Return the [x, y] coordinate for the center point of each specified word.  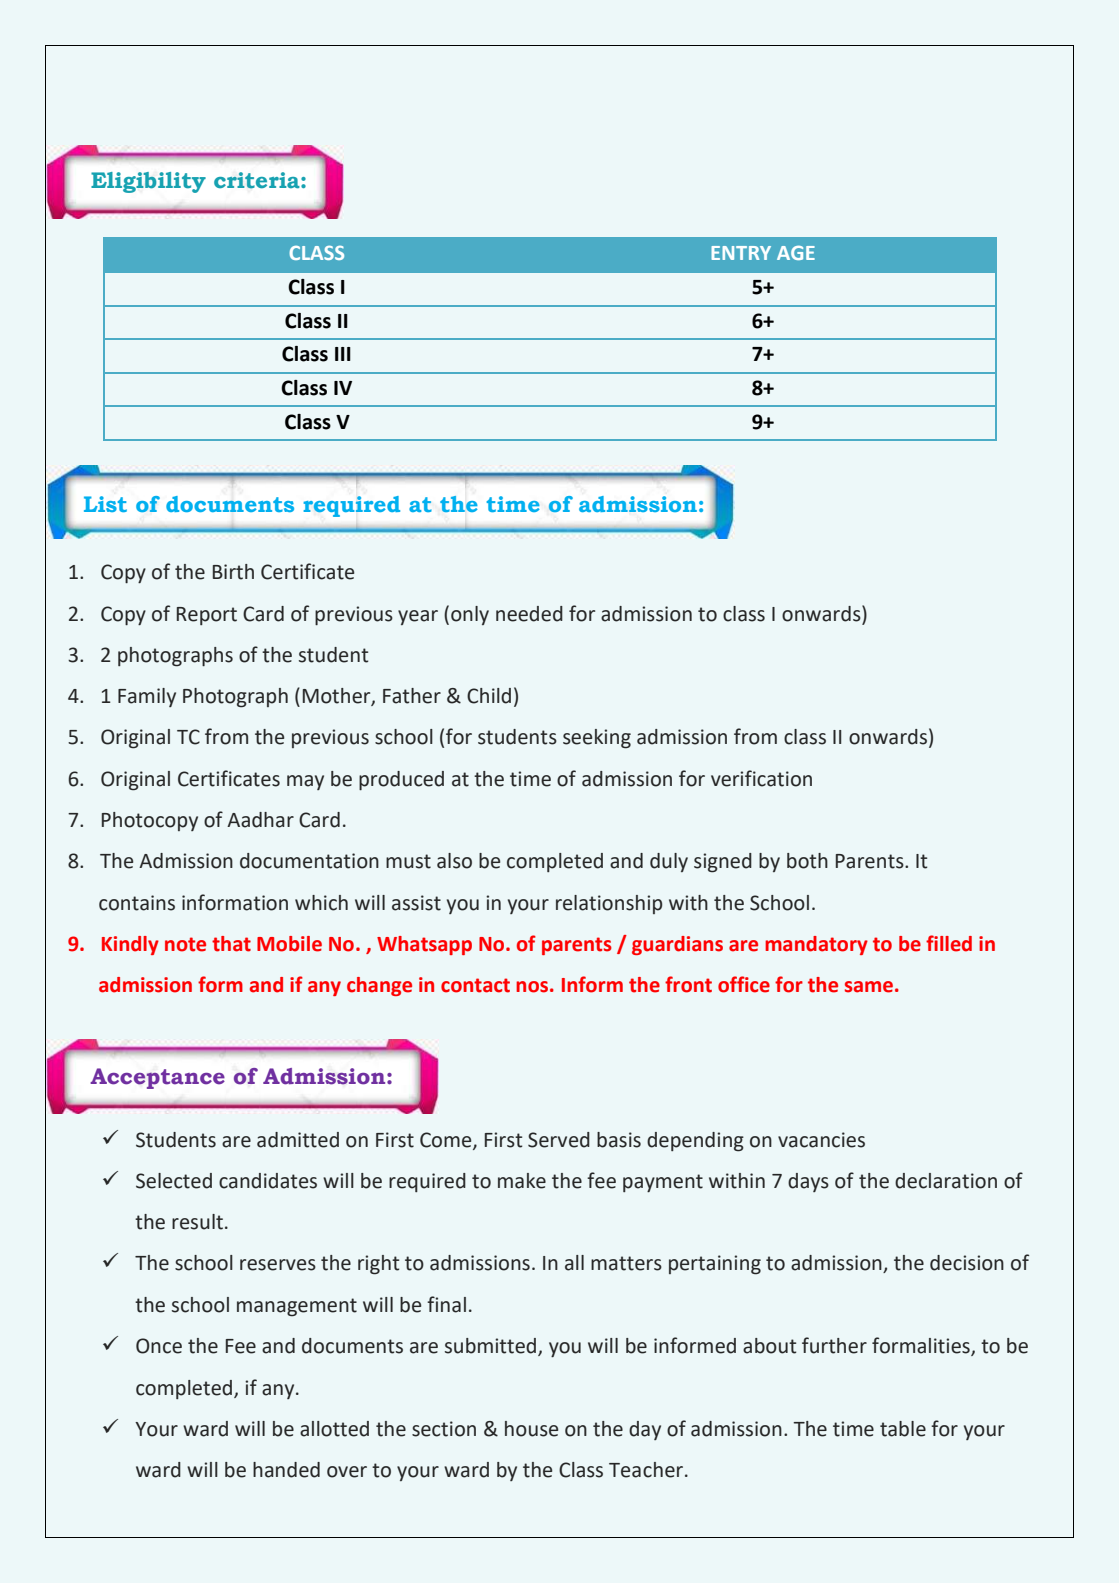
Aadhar [260, 820]
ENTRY [741, 253]
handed [286, 1470]
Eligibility [148, 182]
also [454, 861]
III [343, 354]
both [807, 861]
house [531, 1429]
